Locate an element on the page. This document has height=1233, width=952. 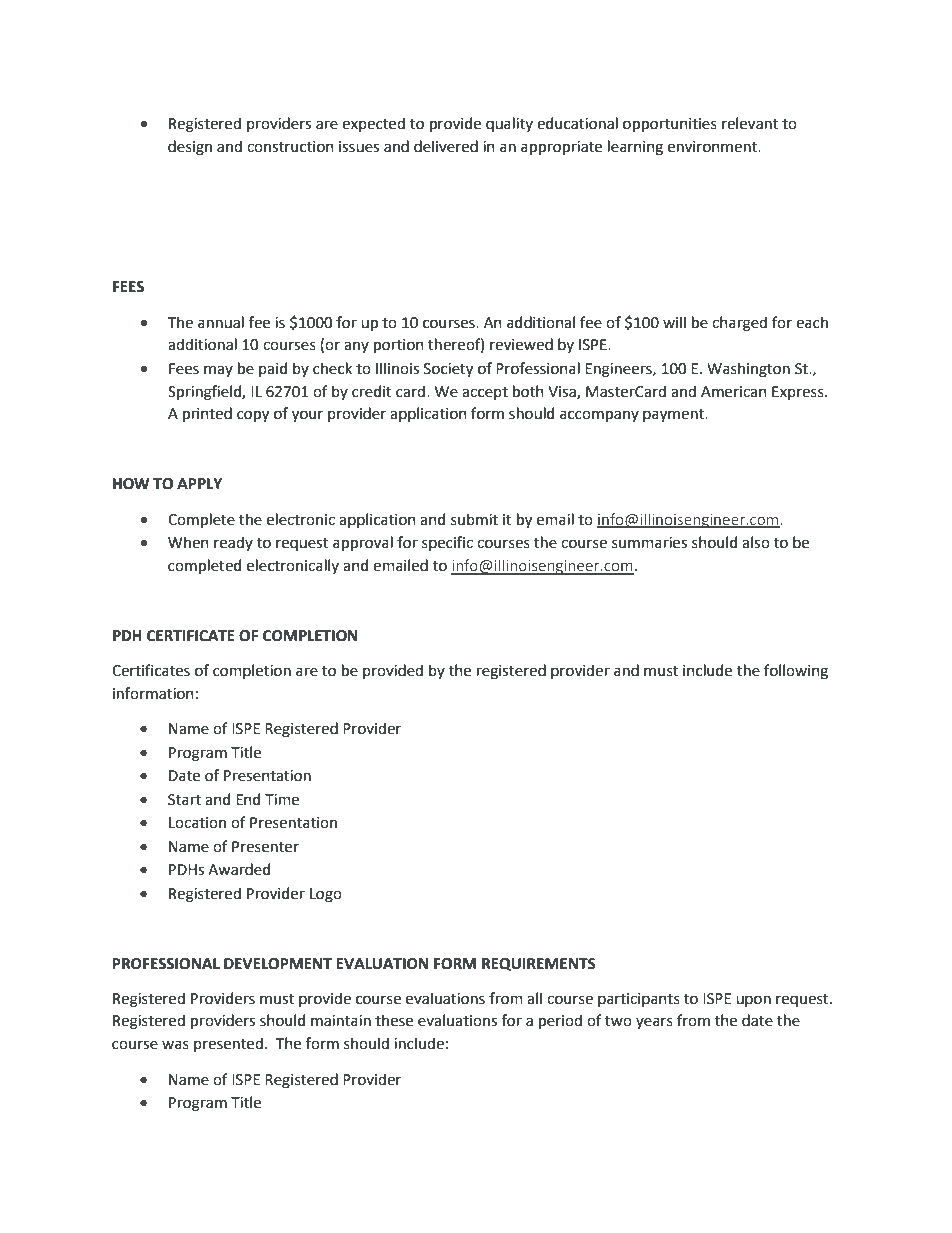
environment is located at coordinates (713, 147).
